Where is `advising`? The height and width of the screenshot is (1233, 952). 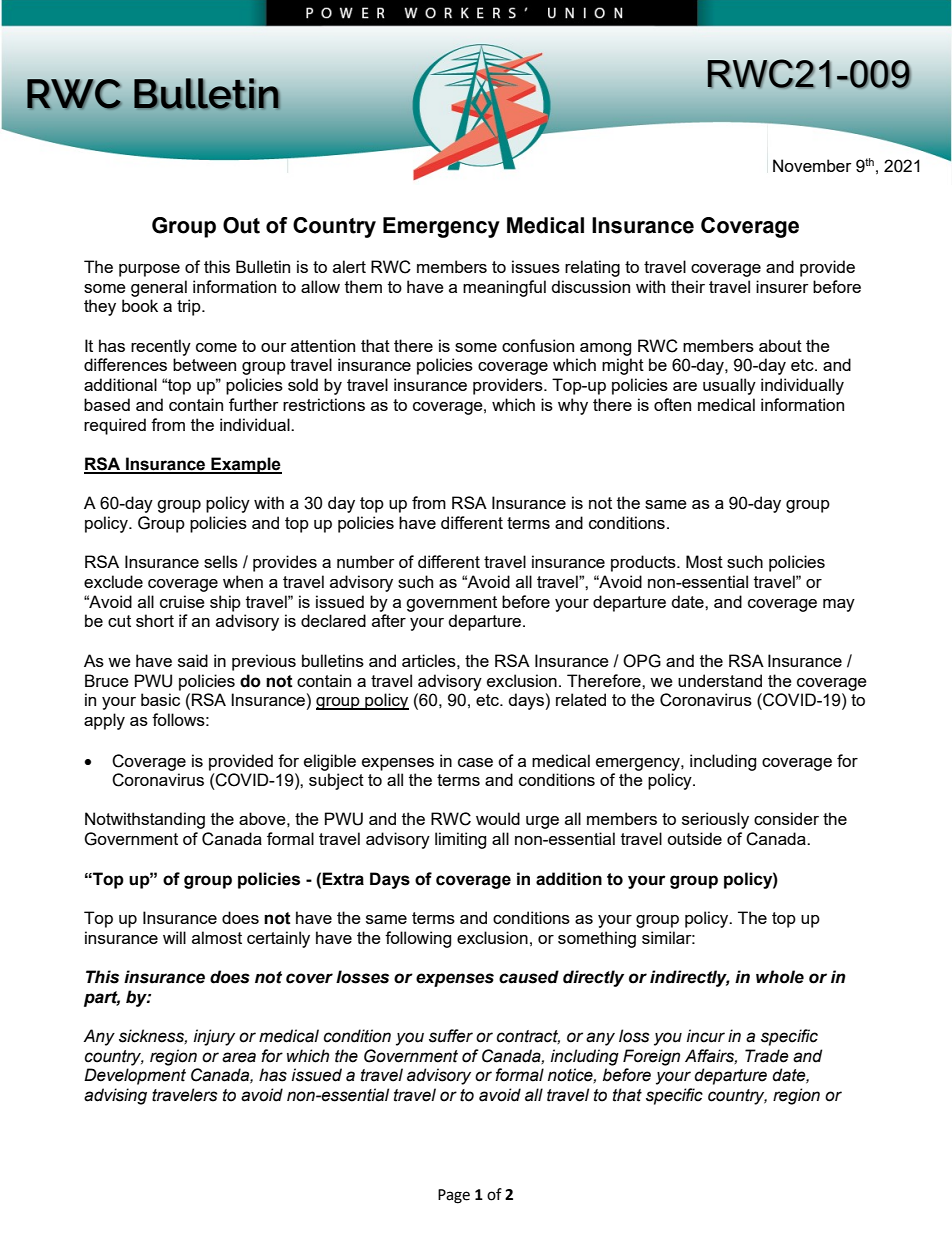
advising is located at coordinates (115, 1096).
